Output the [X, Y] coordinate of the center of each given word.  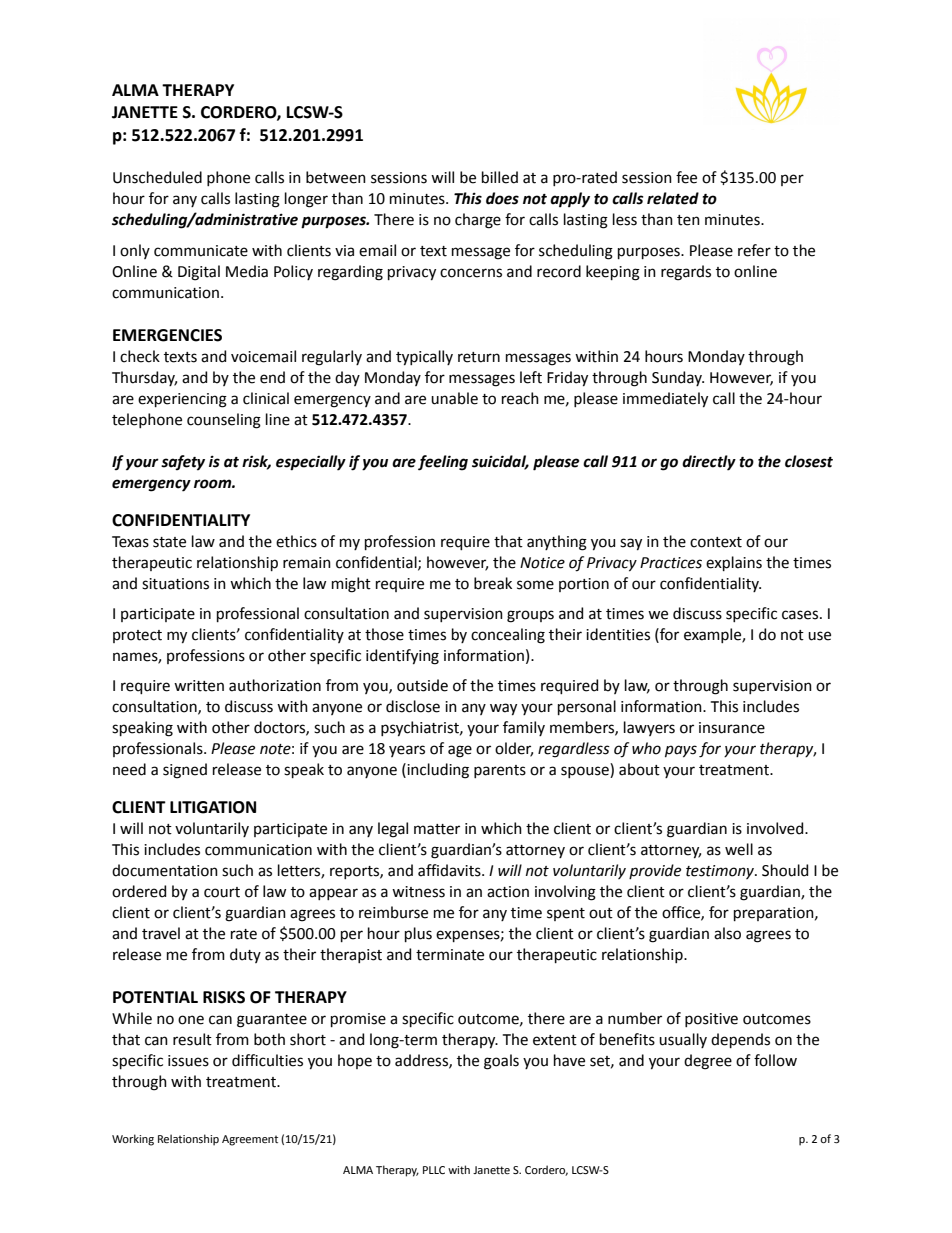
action [508, 892]
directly [709, 463]
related [673, 198]
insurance [732, 728]
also [727, 933]
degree [708, 1062]
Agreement [250, 1140]
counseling [224, 421]
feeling [443, 463]
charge [478, 221]
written [199, 686]
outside [422, 685]
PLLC [434, 1170]
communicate [201, 251]
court [222, 892]
